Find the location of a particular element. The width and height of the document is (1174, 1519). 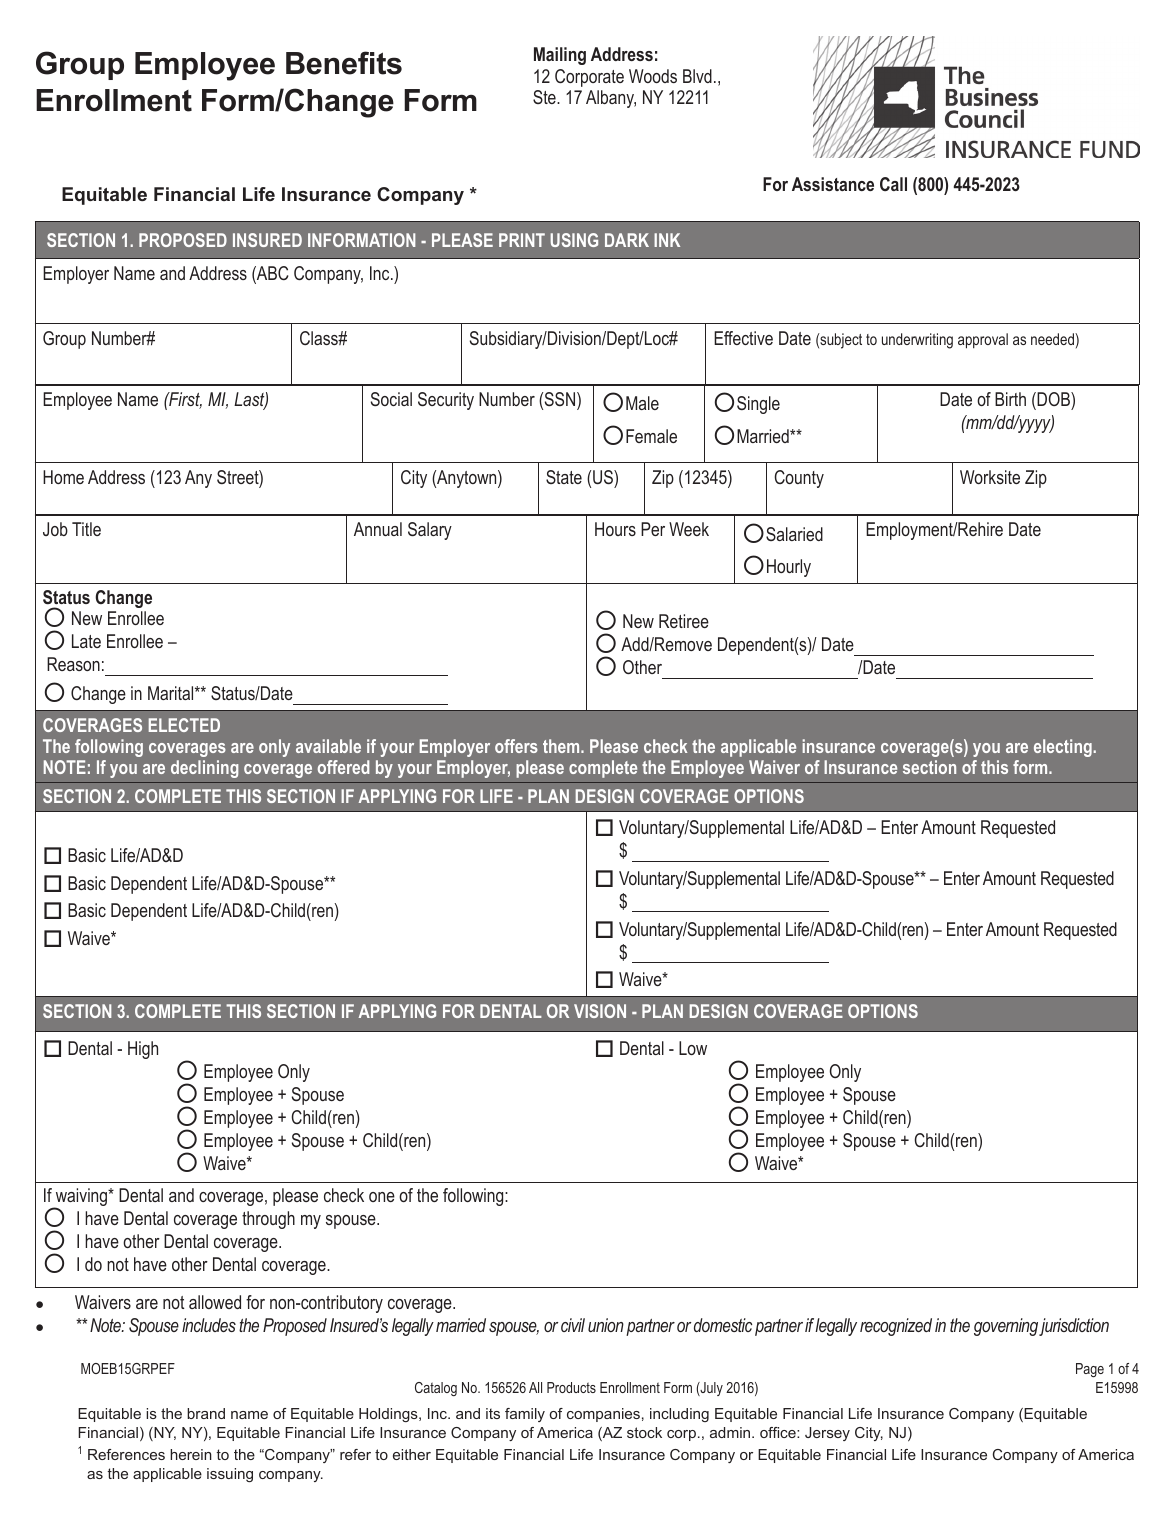

electing is located at coordinates (1063, 748).
